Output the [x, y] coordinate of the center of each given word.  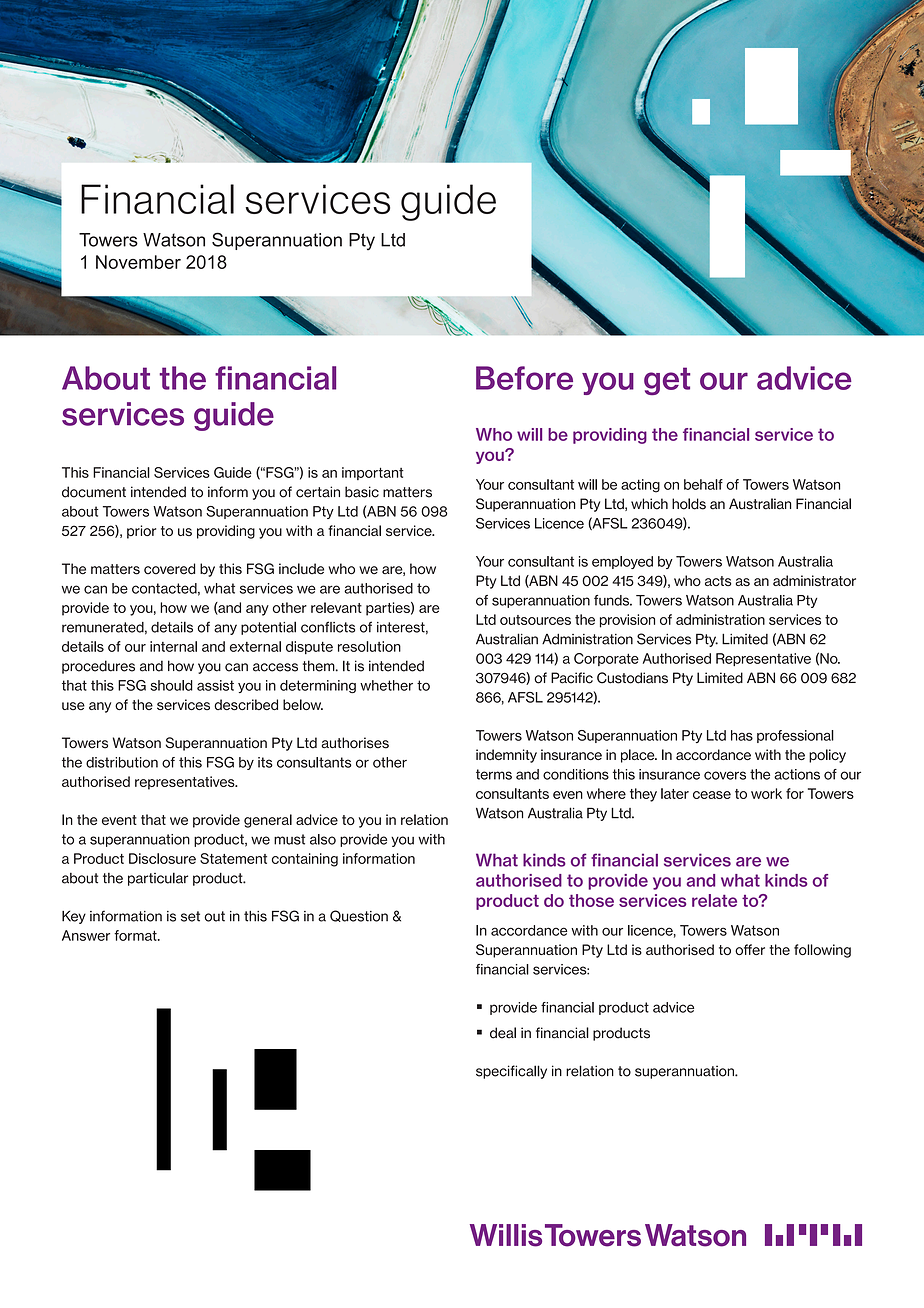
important [373, 473]
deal [503, 1033]
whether [386, 685]
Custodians [632, 678]
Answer [86, 935]
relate [714, 900]
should [171, 685]
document [94, 492]
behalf [703, 484]
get [667, 381]
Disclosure [162, 858]
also [323, 839]
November [138, 262]
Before [524, 378]
